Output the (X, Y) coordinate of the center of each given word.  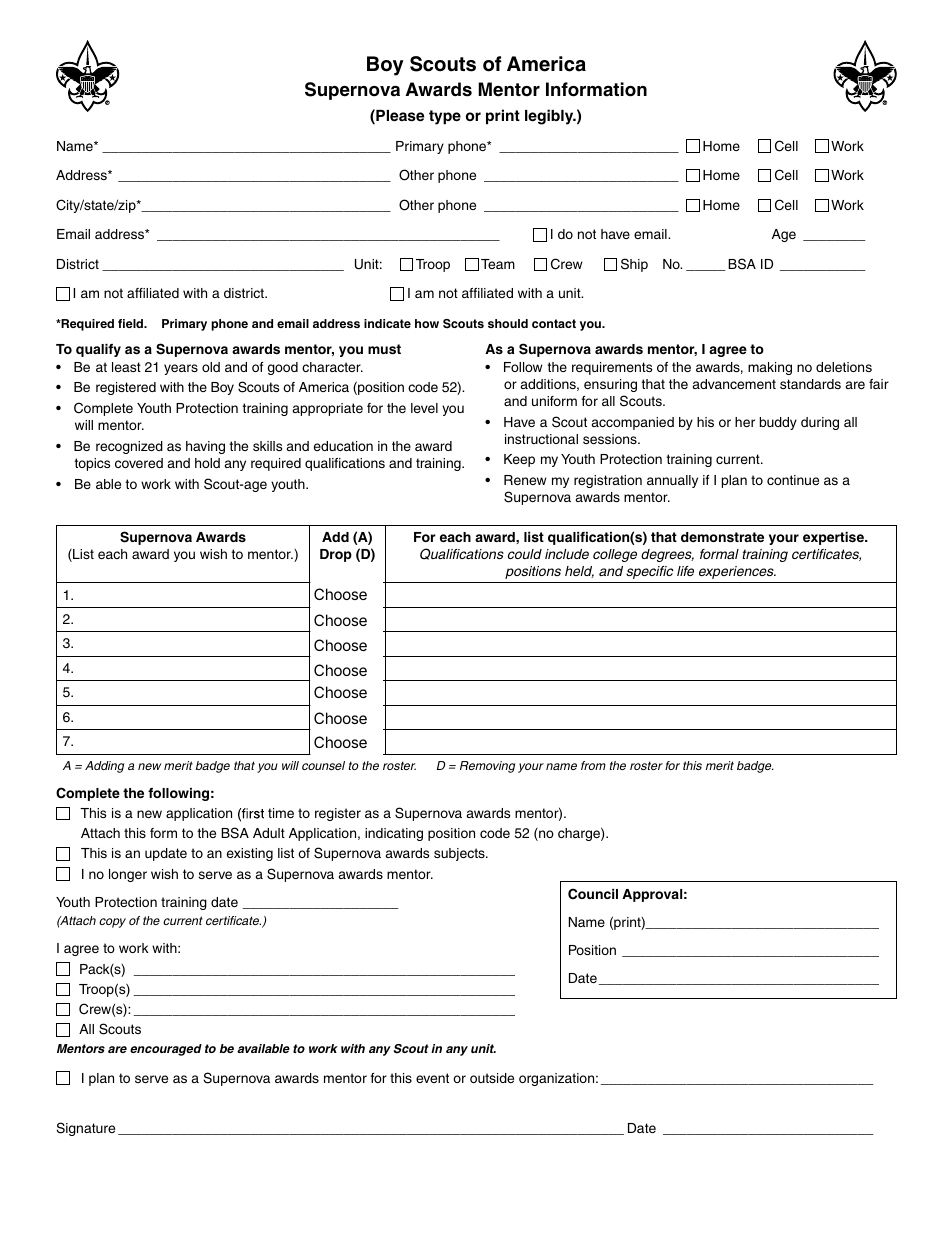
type (445, 117)
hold (207, 463)
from (593, 765)
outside (492, 1078)
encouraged (166, 1050)
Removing (487, 767)
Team (498, 264)
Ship (634, 265)
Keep (519, 460)
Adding (104, 767)
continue (793, 480)
